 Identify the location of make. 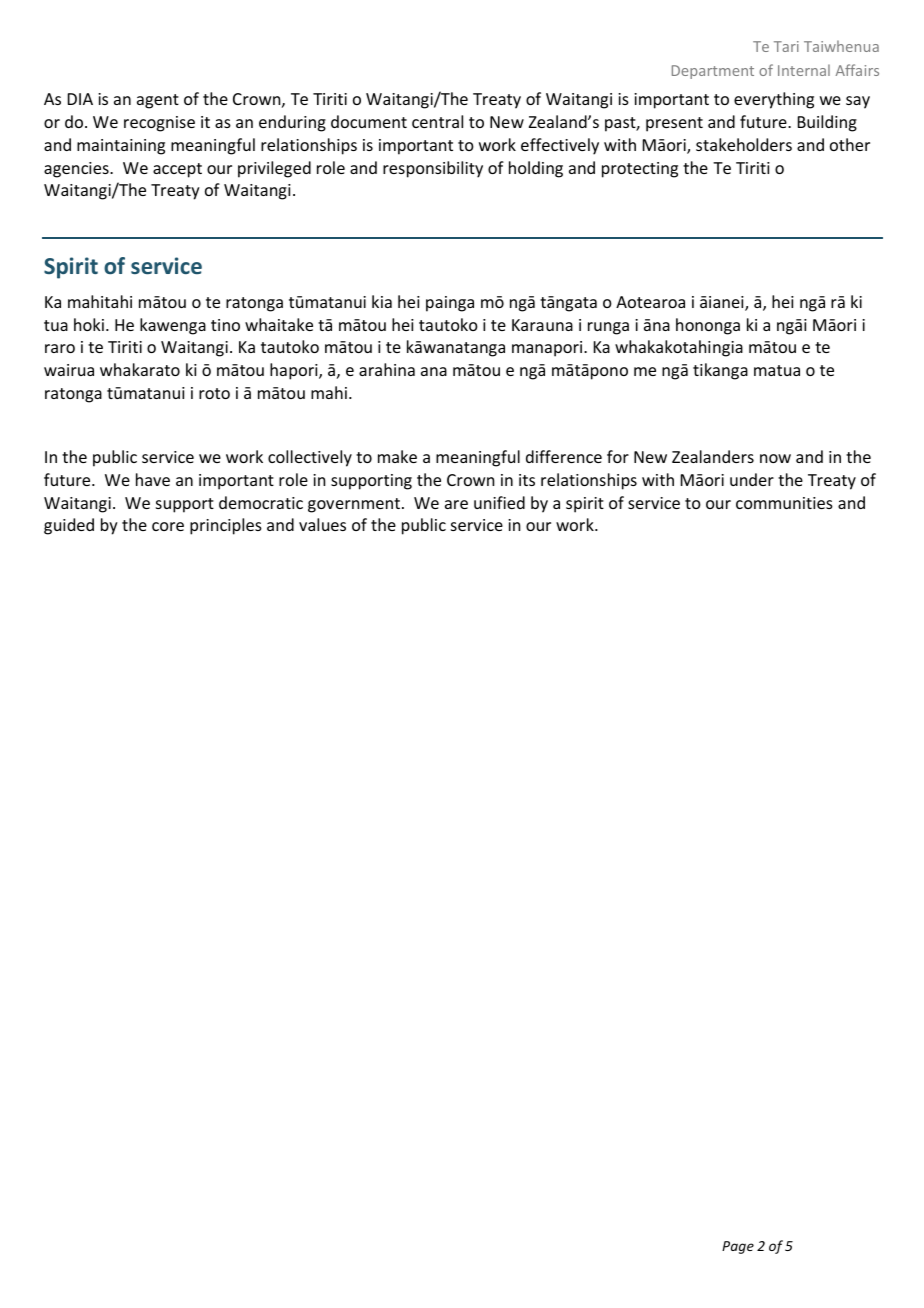
(397, 456).
